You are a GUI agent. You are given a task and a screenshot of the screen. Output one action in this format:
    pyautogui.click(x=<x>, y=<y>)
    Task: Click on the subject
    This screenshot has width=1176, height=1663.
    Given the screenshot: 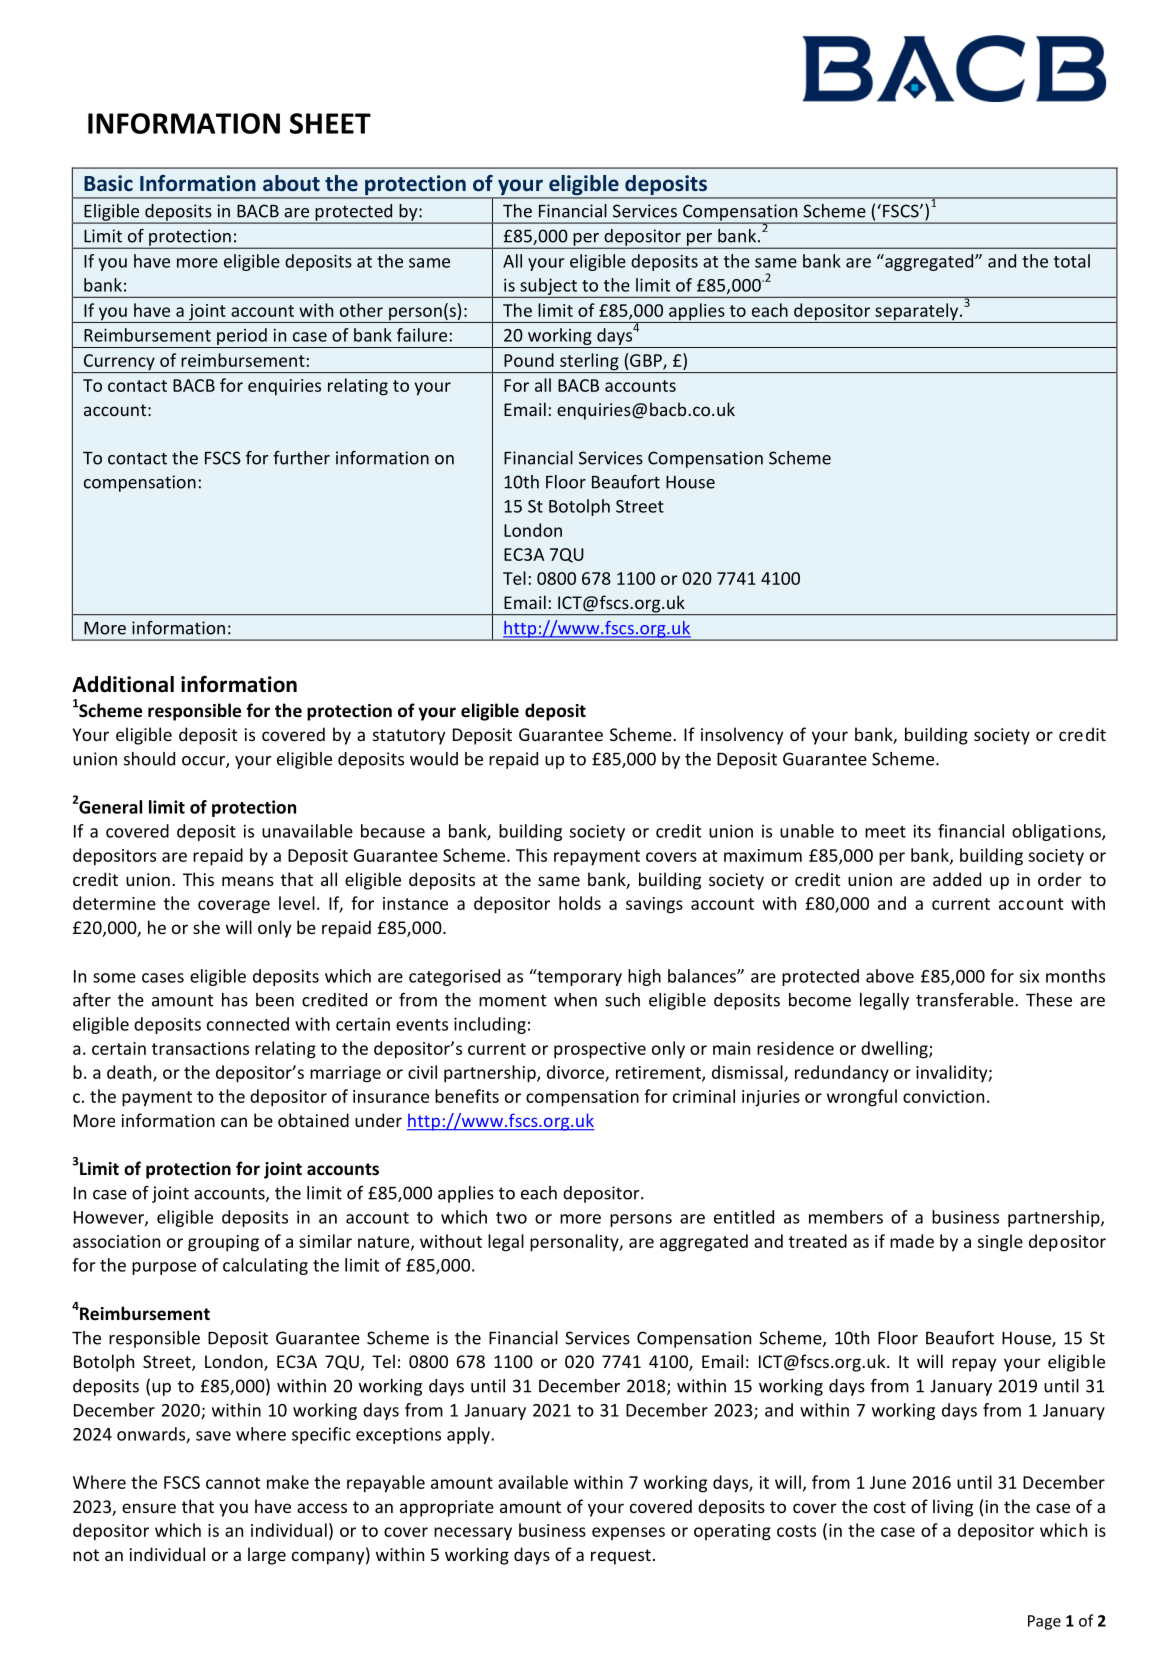 What is the action you would take?
    pyautogui.click(x=548, y=288)
